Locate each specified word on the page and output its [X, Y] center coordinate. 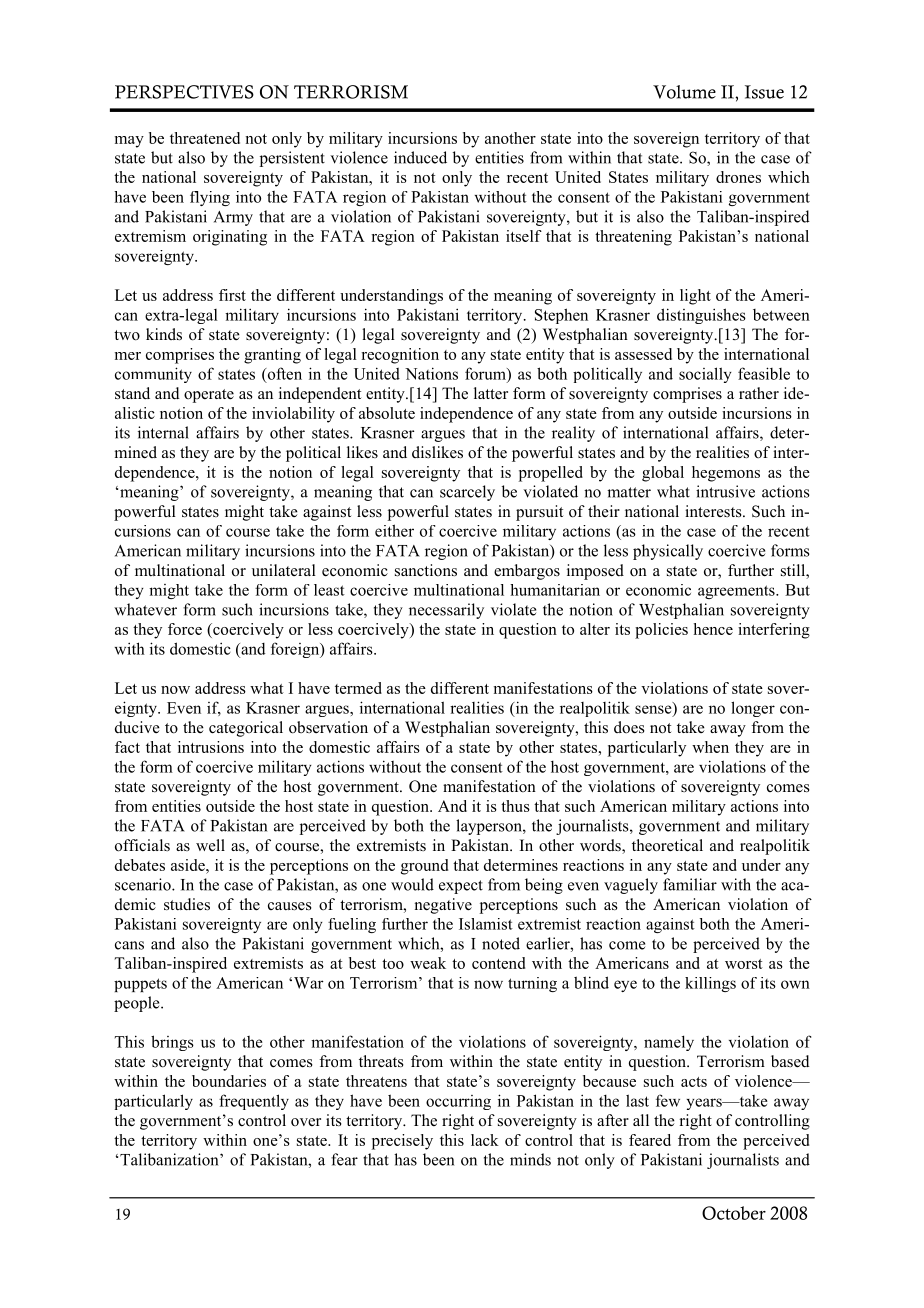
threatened [205, 138]
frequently [254, 1102]
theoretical [667, 845]
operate [209, 396]
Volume [684, 92]
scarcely [467, 493]
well [210, 845]
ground [424, 867]
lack [485, 1140]
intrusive [725, 491]
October [734, 1213]
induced [420, 157]
